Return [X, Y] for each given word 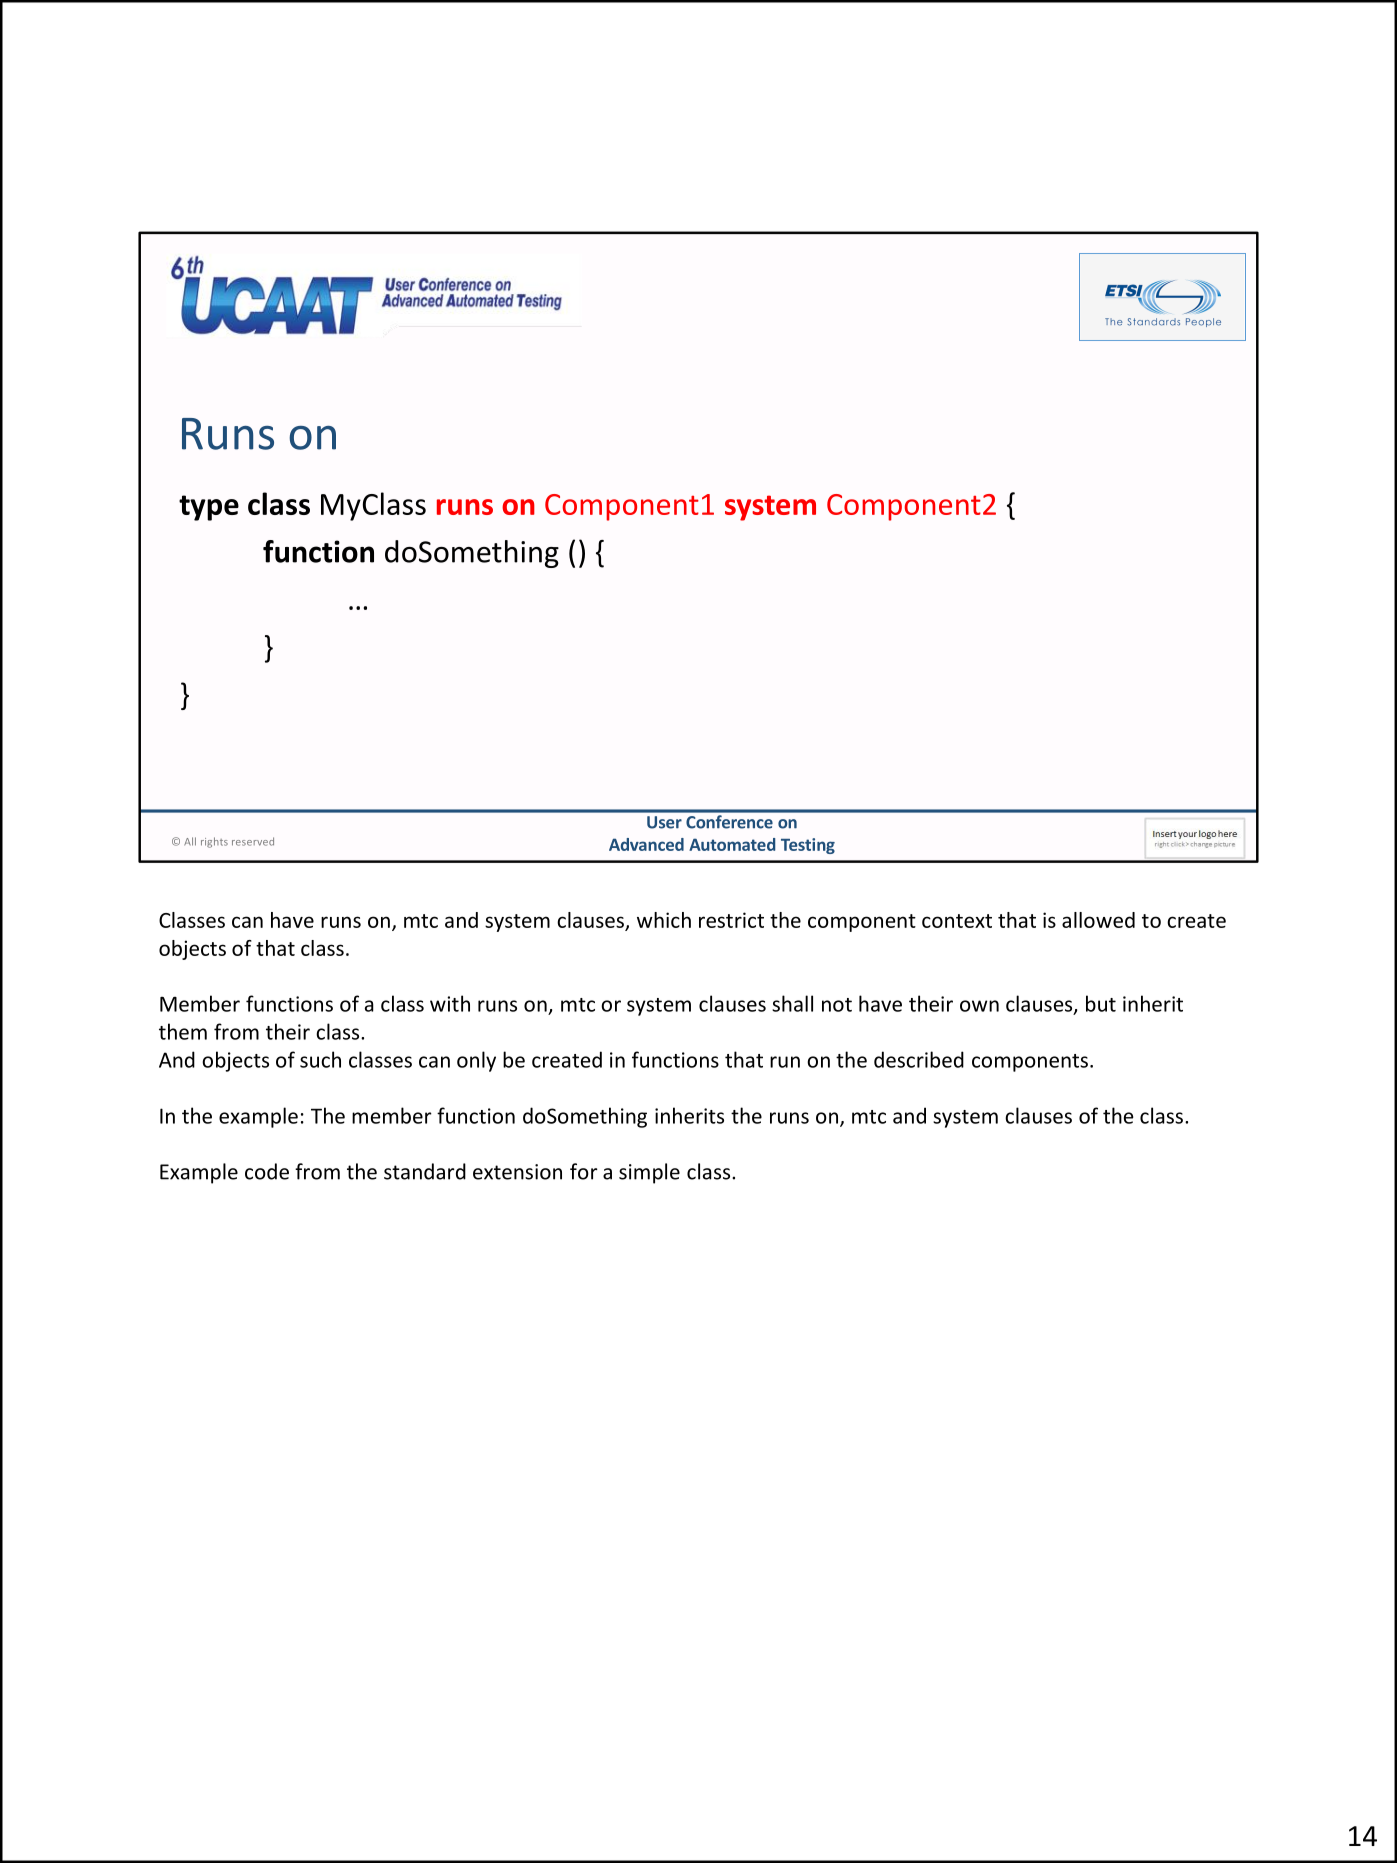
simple [649, 1173]
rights [214, 842]
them [183, 1031]
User [664, 822]
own [979, 1006]
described [919, 1059]
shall [792, 1003]
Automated [732, 844]
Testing [808, 846]
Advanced [646, 844]
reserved [253, 841]
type [209, 508]
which [664, 920]
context [957, 921]
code [267, 1171]
